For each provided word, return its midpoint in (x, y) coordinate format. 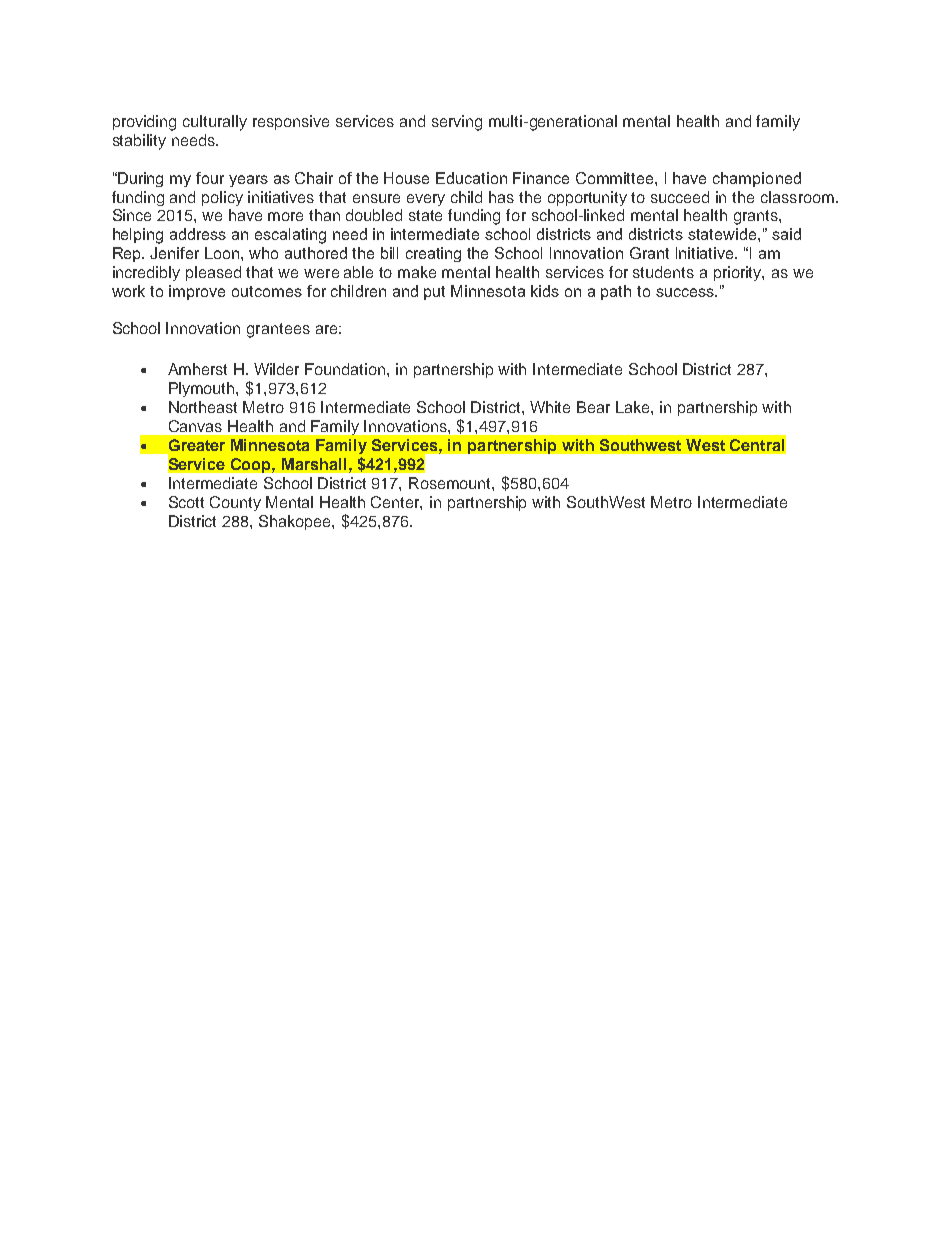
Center (396, 503)
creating (433, 254)
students (663, 272)
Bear (593, 407)
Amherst (197, 369)
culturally (215, 123)
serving (457, 123)
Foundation (346, 369)
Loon (223, 253)
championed (757, 179)
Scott (186, 502)
